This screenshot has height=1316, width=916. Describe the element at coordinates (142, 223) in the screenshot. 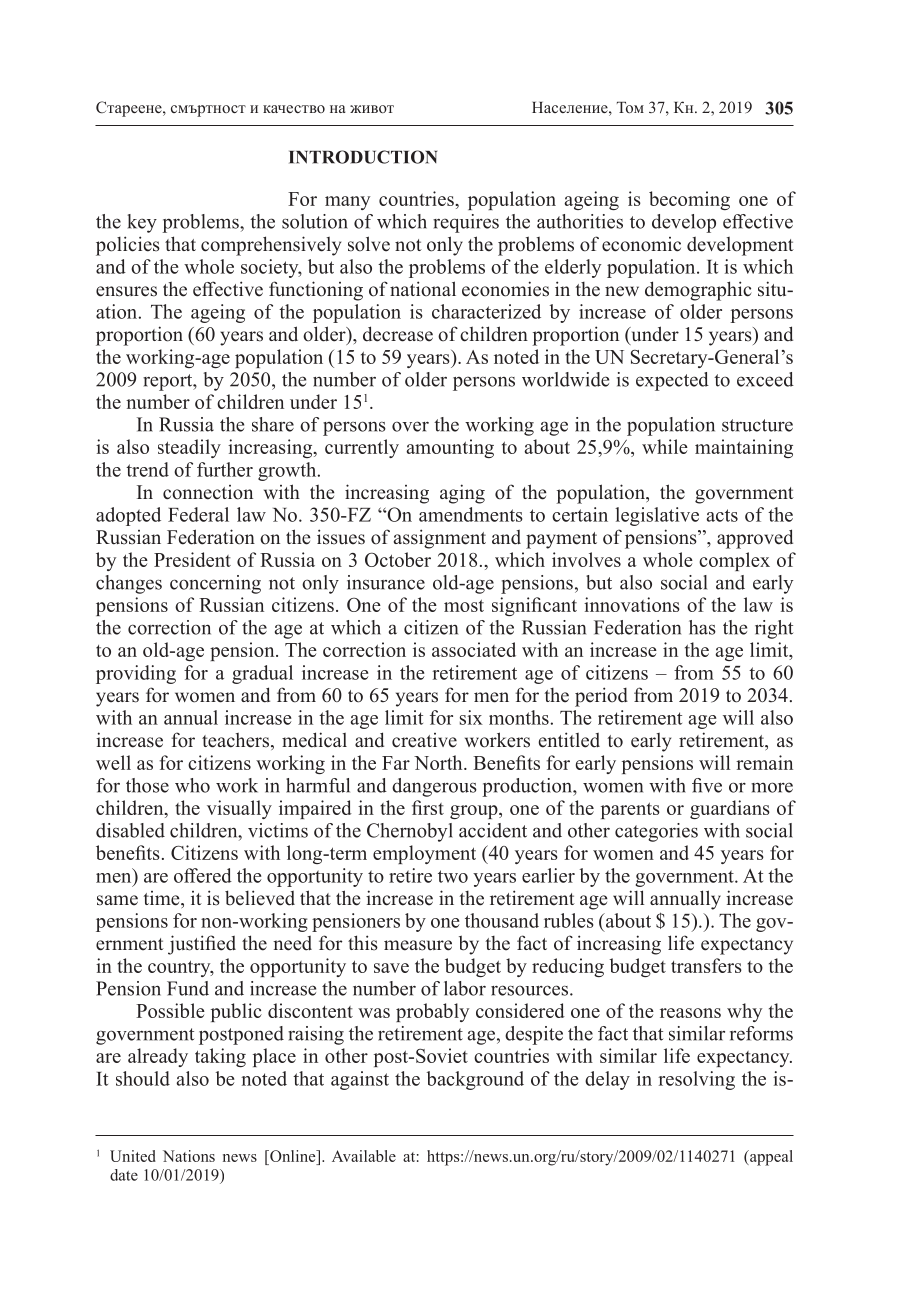

I see `key` at that location.
